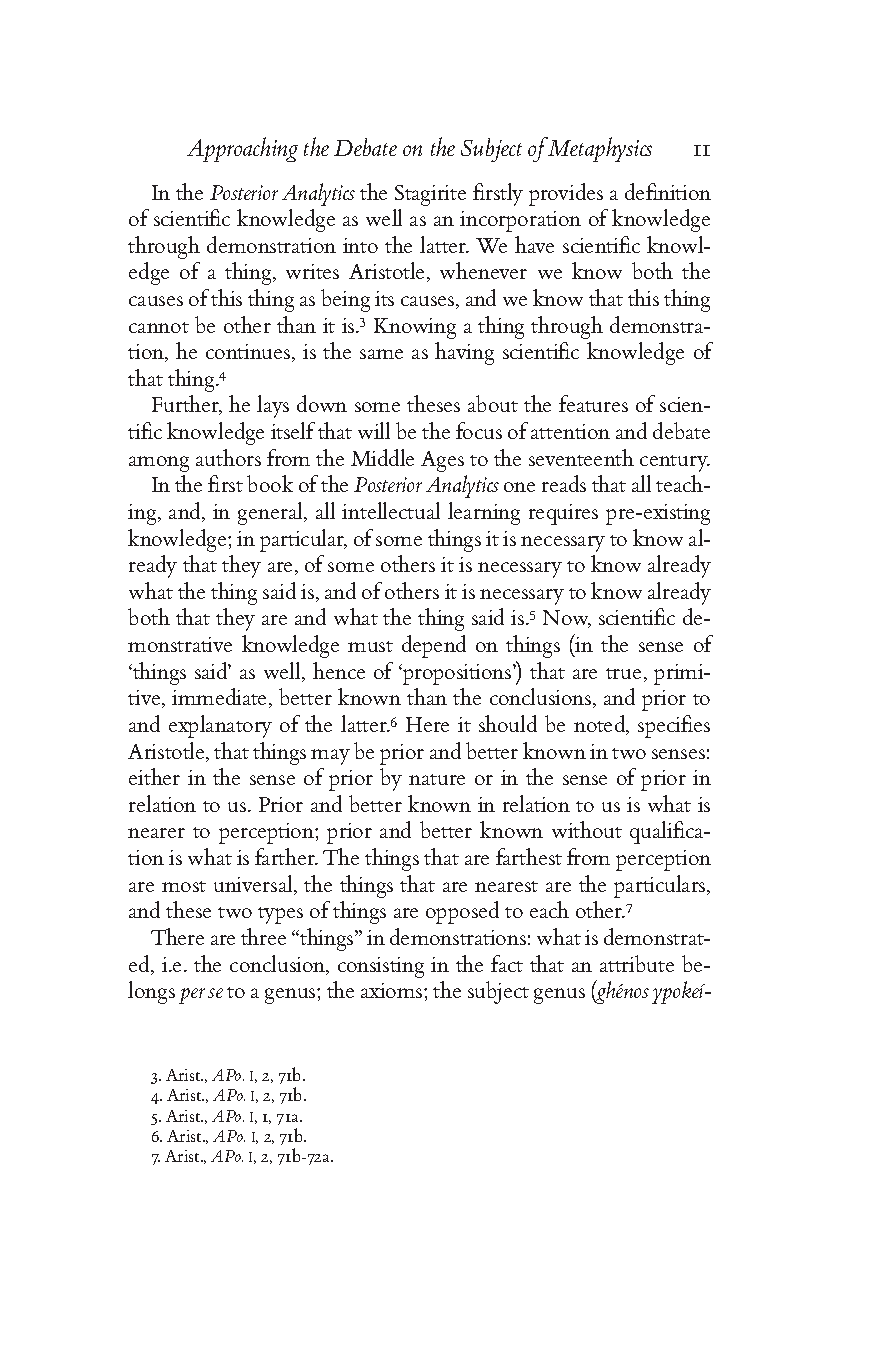 The image size is (896, 1345). Describe the element at coordinates (242, 149) in the document. I see `Approaching` at that location.
